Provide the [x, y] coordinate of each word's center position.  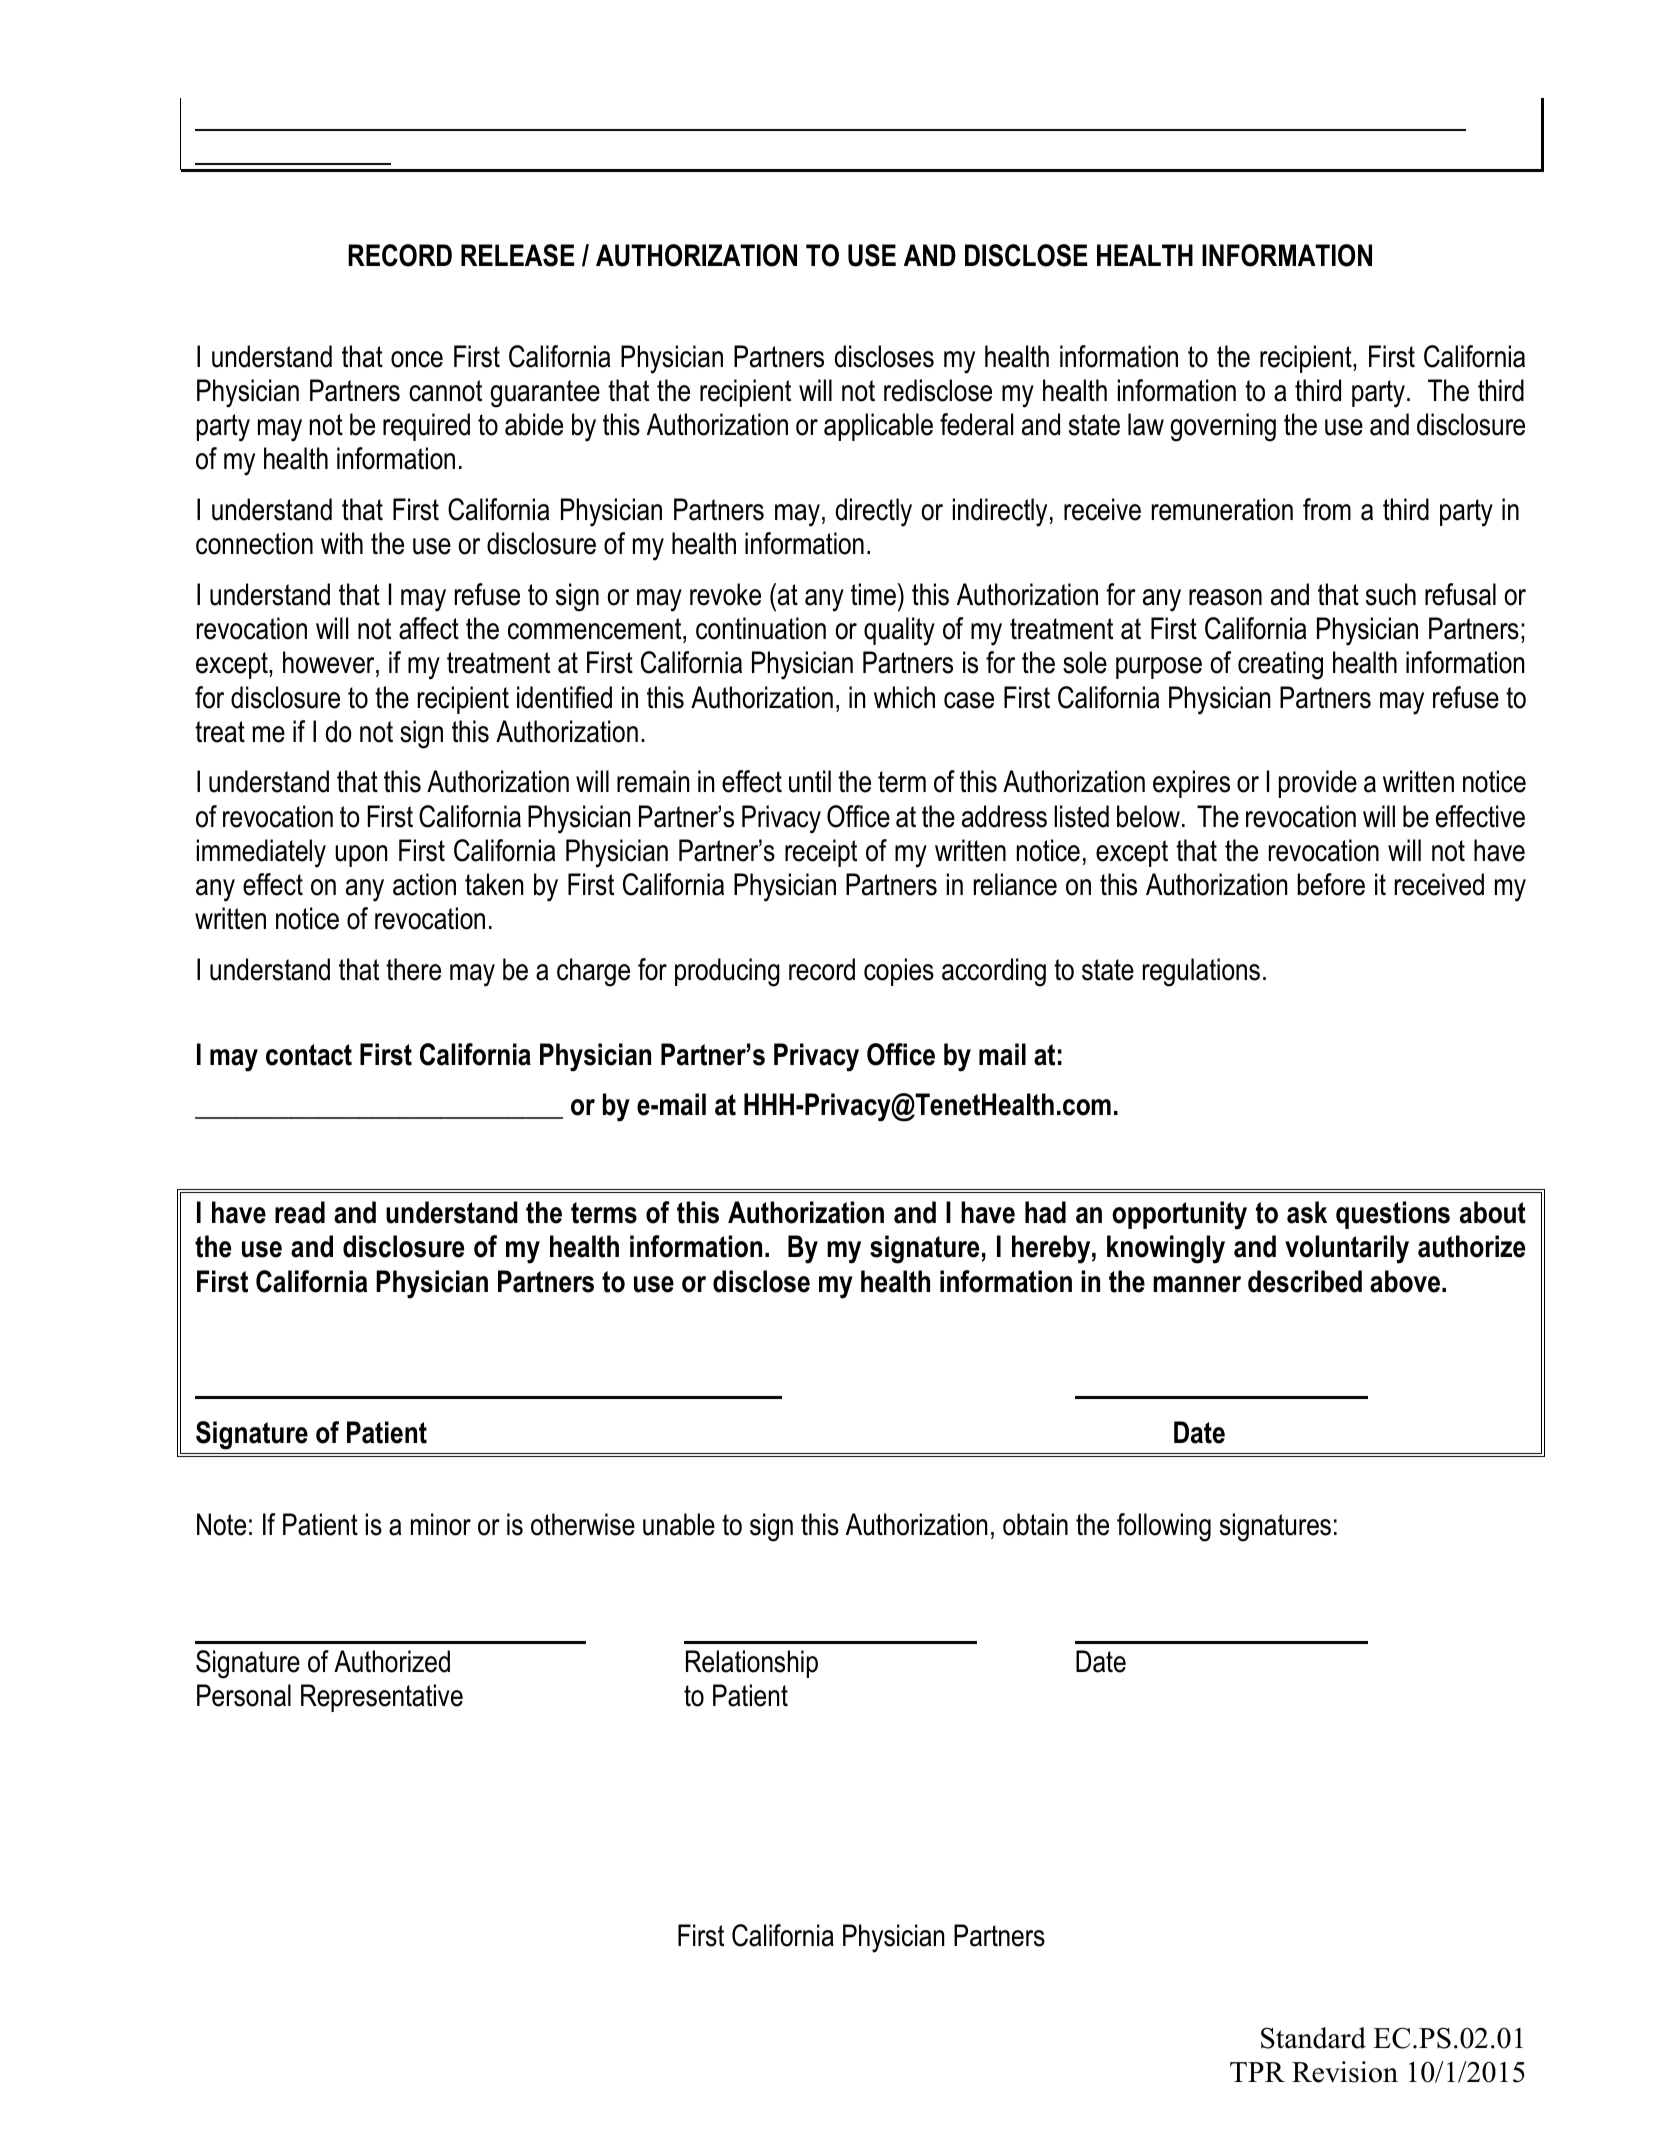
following [1164, 1527]
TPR [1257, 2072]
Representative [382, 1698]
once [417, 359]
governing [1223, 427]
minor [441, 1524]
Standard [1313, 2038]
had [1045, 1212]
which [904, 697]
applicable [878, 427]
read [300, 1212]
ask [1307, 1212]
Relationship [752, 1664]
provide [1318, 784]
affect [429, 628]
